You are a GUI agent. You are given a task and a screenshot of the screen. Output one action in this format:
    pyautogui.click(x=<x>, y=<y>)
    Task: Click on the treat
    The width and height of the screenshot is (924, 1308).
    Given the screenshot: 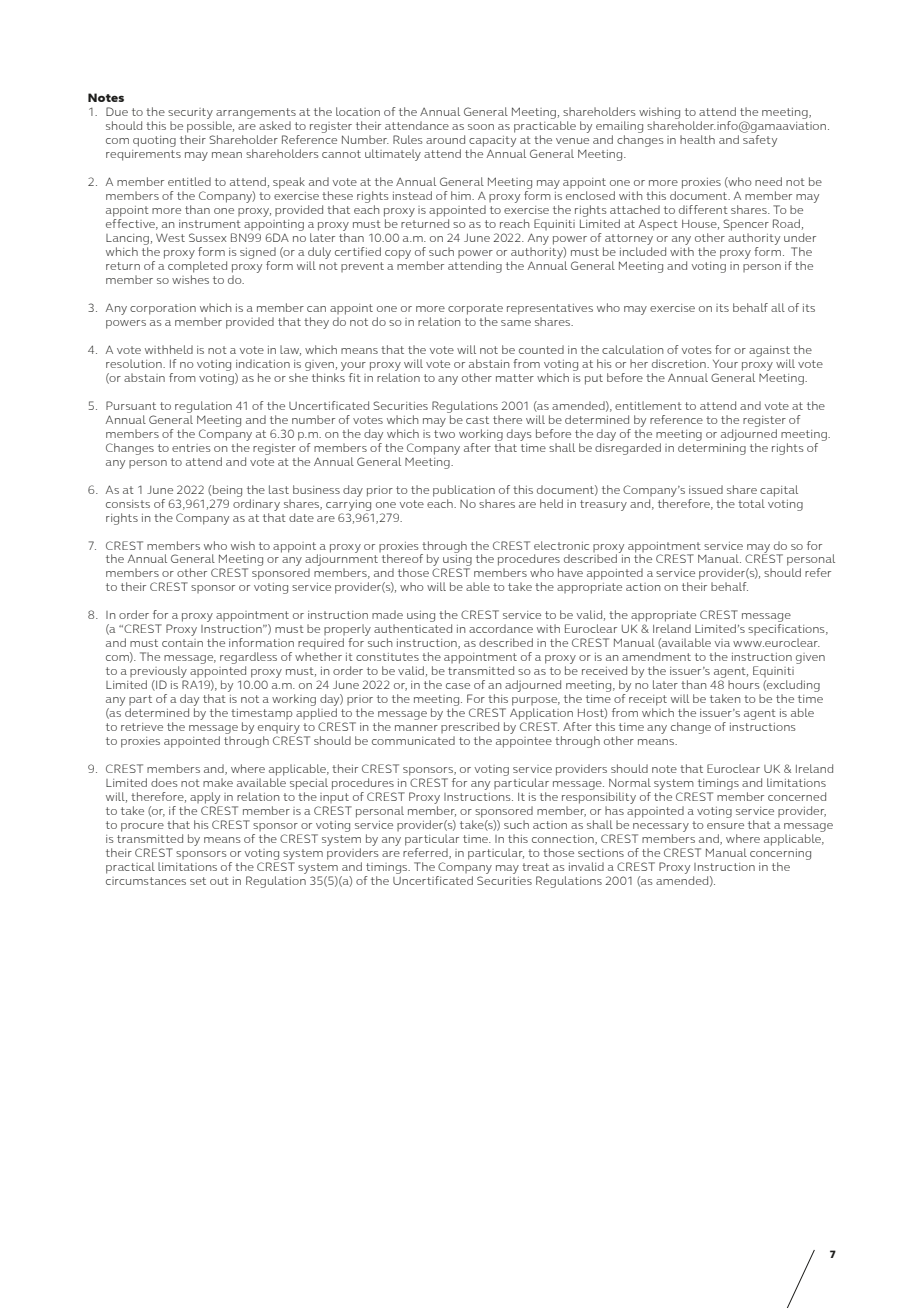 What is the action you would take?
    pyautogui.click(x=535, y=867)
